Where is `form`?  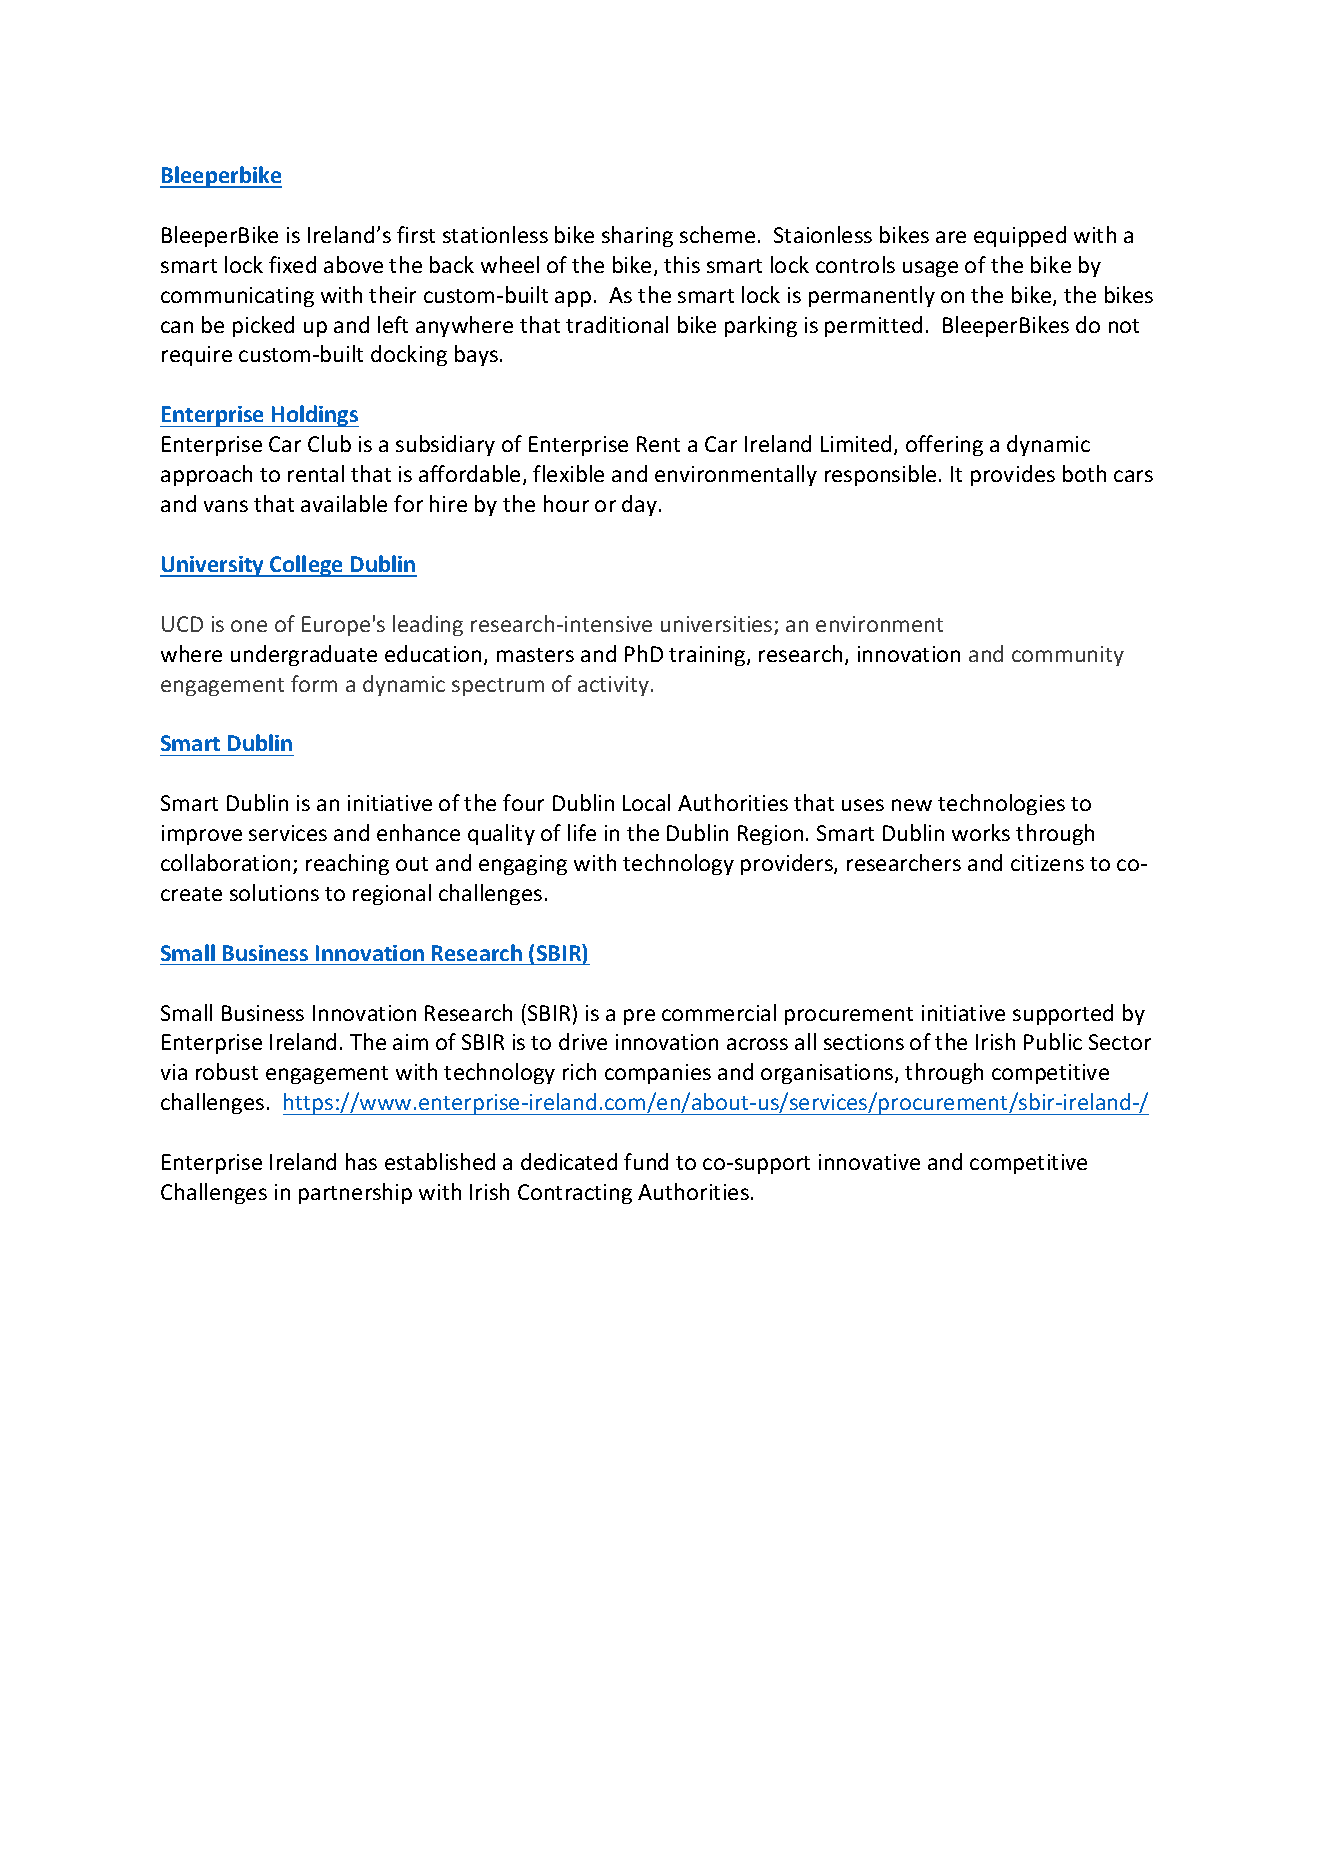
form is located at coordinates (314, 683).
